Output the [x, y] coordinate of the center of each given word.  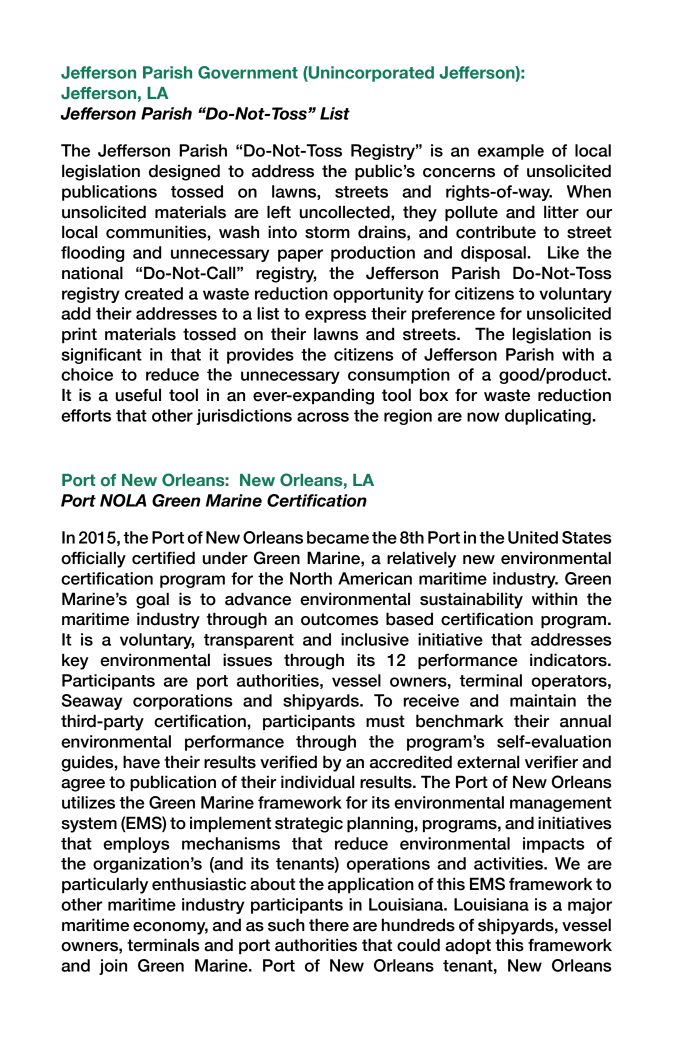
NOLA [123, 500]
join [113, 967]
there [329, 925]
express [335, 316]
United [533, 537]
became [338, 537]
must [385, 721]
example [511, 152]
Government [248, 72]
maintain [543, 700]
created [154, 293]
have [141, 762]
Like [563, 252]
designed [184, 172]
